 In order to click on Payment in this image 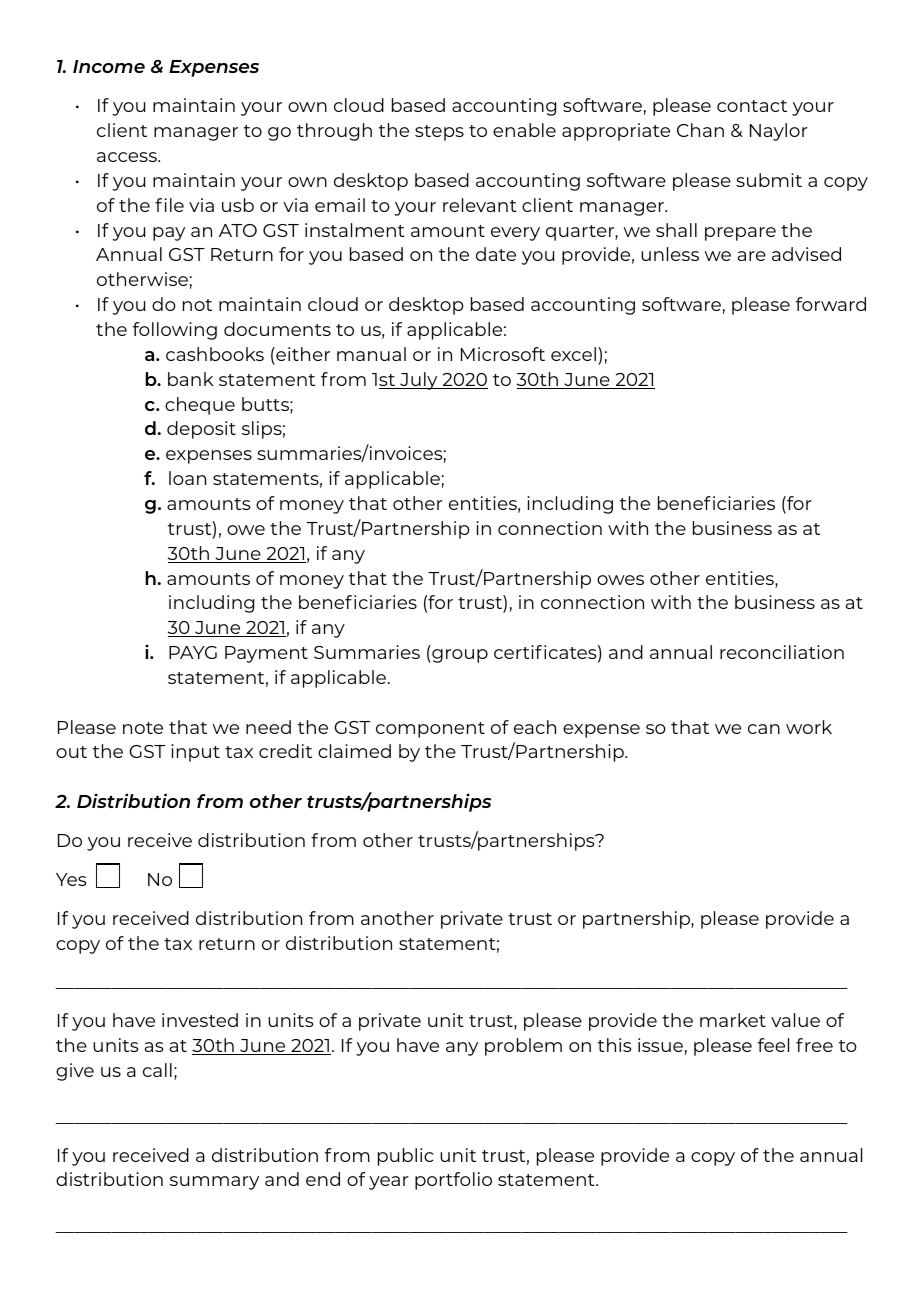, I will do `click(266, 654)`.
